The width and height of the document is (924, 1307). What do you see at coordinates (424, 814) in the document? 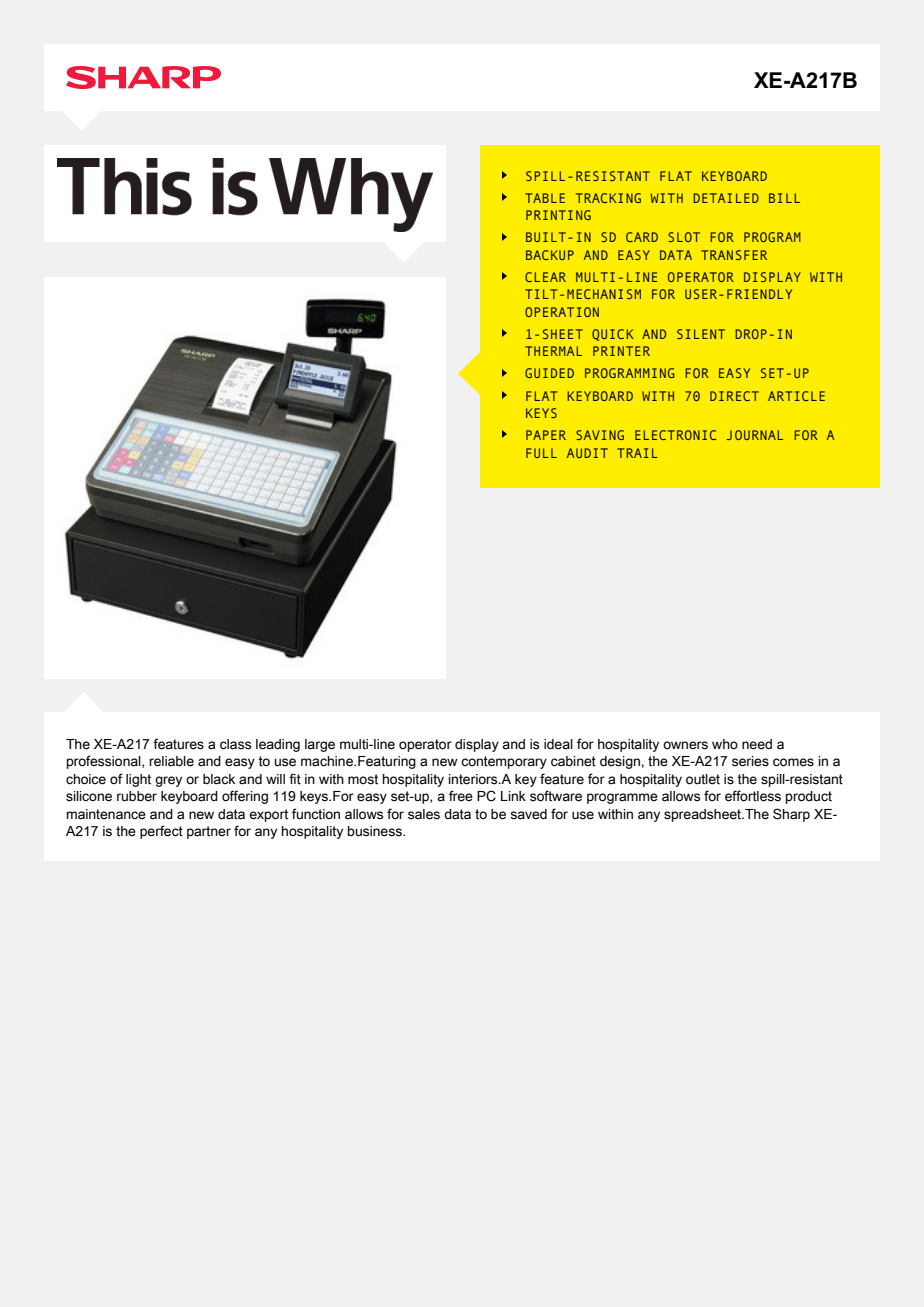
I see `sales` at bounding box center [424, 814].
